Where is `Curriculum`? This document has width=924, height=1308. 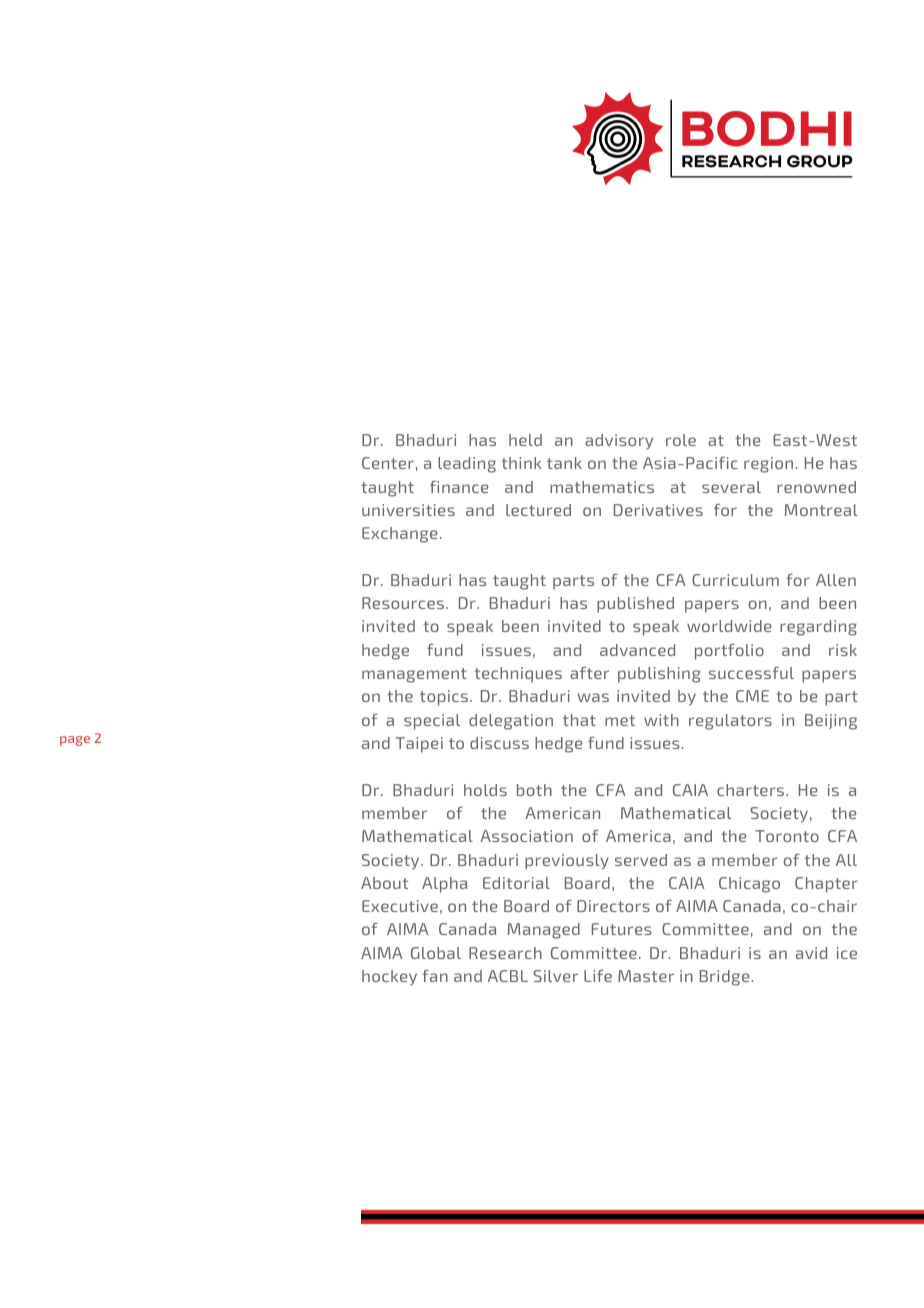
Curriculum is located at coordinates (735, 580).
